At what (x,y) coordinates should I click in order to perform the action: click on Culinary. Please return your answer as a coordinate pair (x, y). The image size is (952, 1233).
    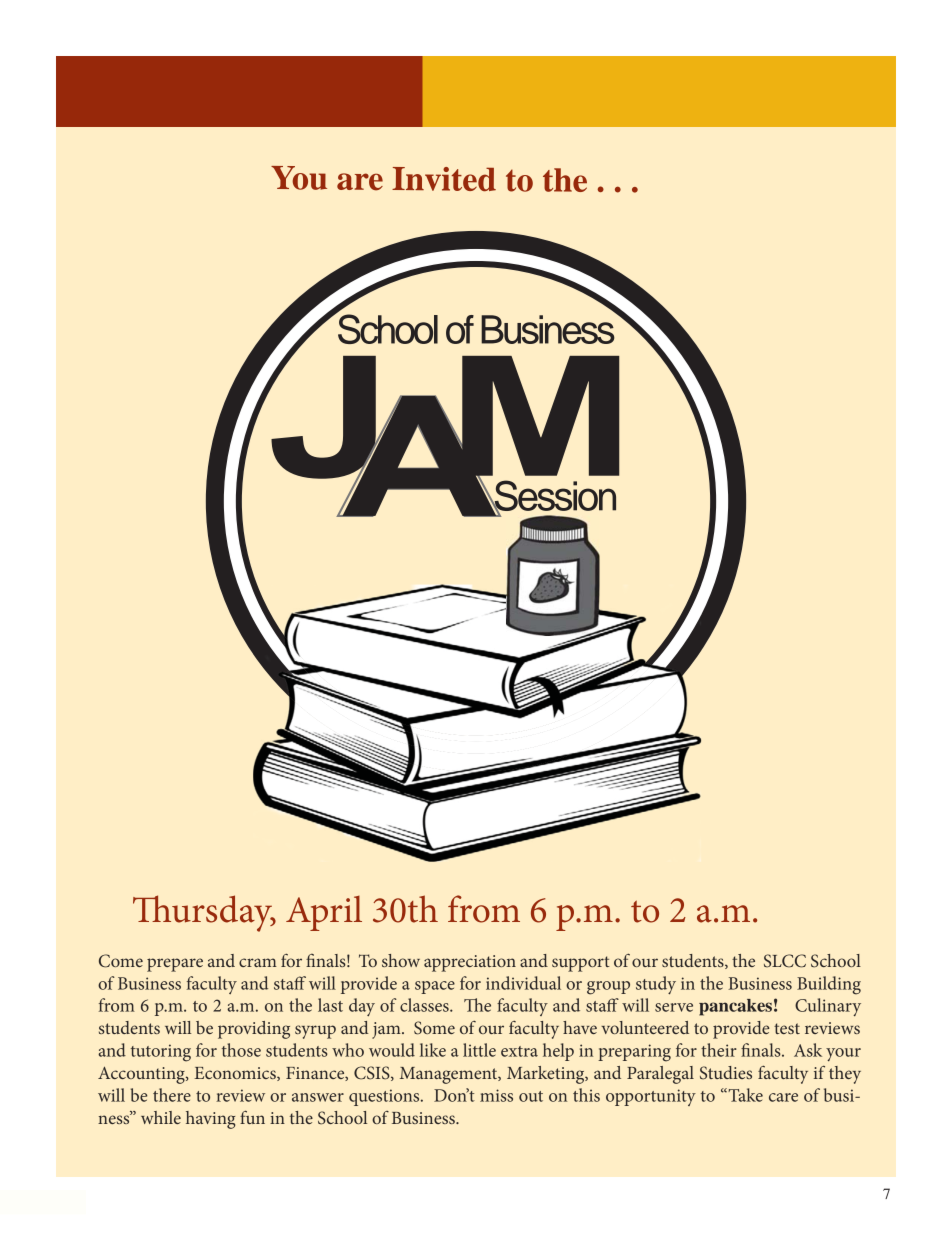
    Looking at the image, I should click on (828, 1007).
